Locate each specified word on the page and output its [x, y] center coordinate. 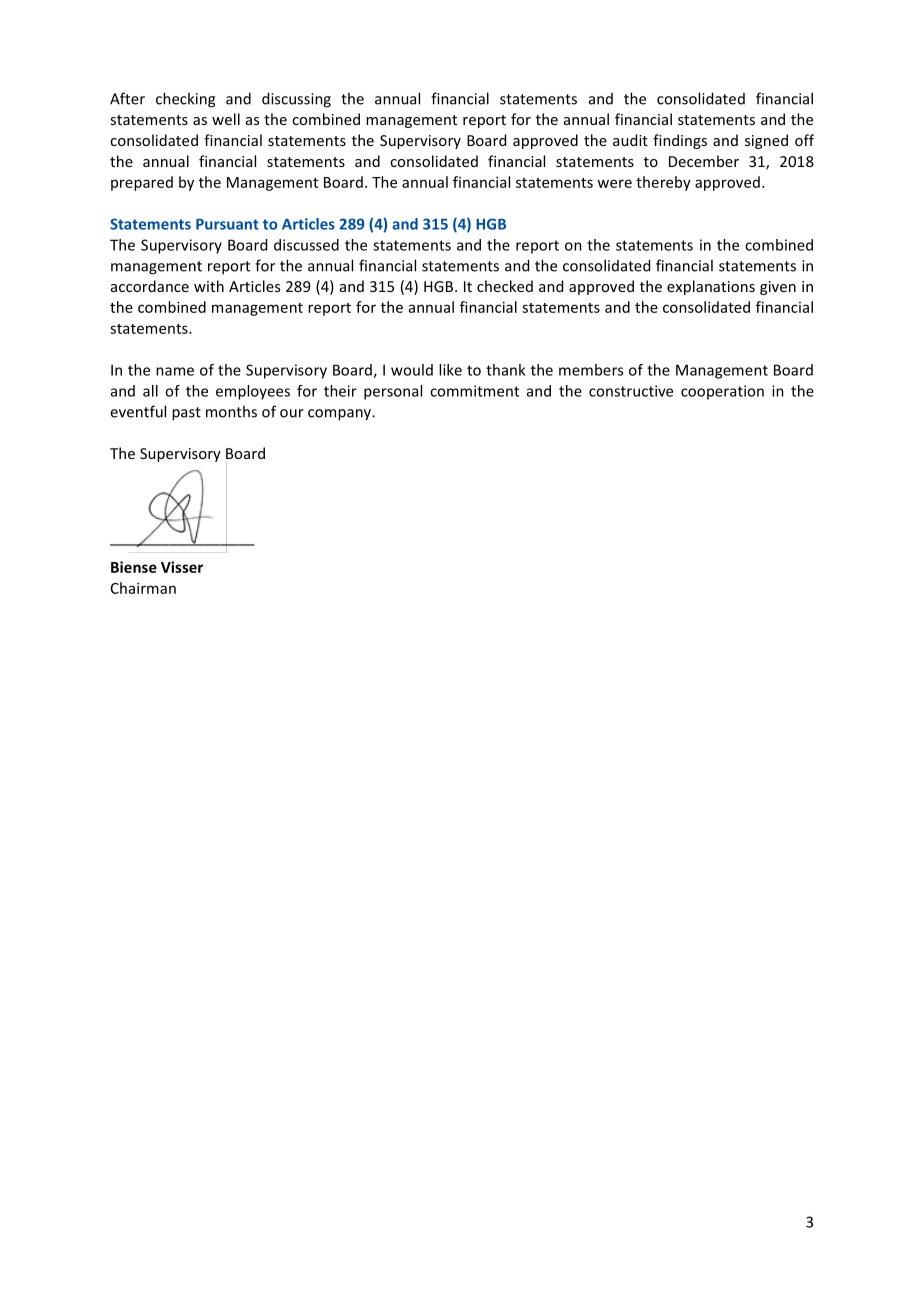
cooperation [722, 392]
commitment [474, 391]
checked [505, 286]
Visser [182, 567]
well [226, 119]
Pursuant [227, 224]
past [186, 414]
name [175, 371]
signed [766, 141]
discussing [296, 100]
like [450, 370]
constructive [631, 391]
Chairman [143, 588]
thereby [663, 183]
